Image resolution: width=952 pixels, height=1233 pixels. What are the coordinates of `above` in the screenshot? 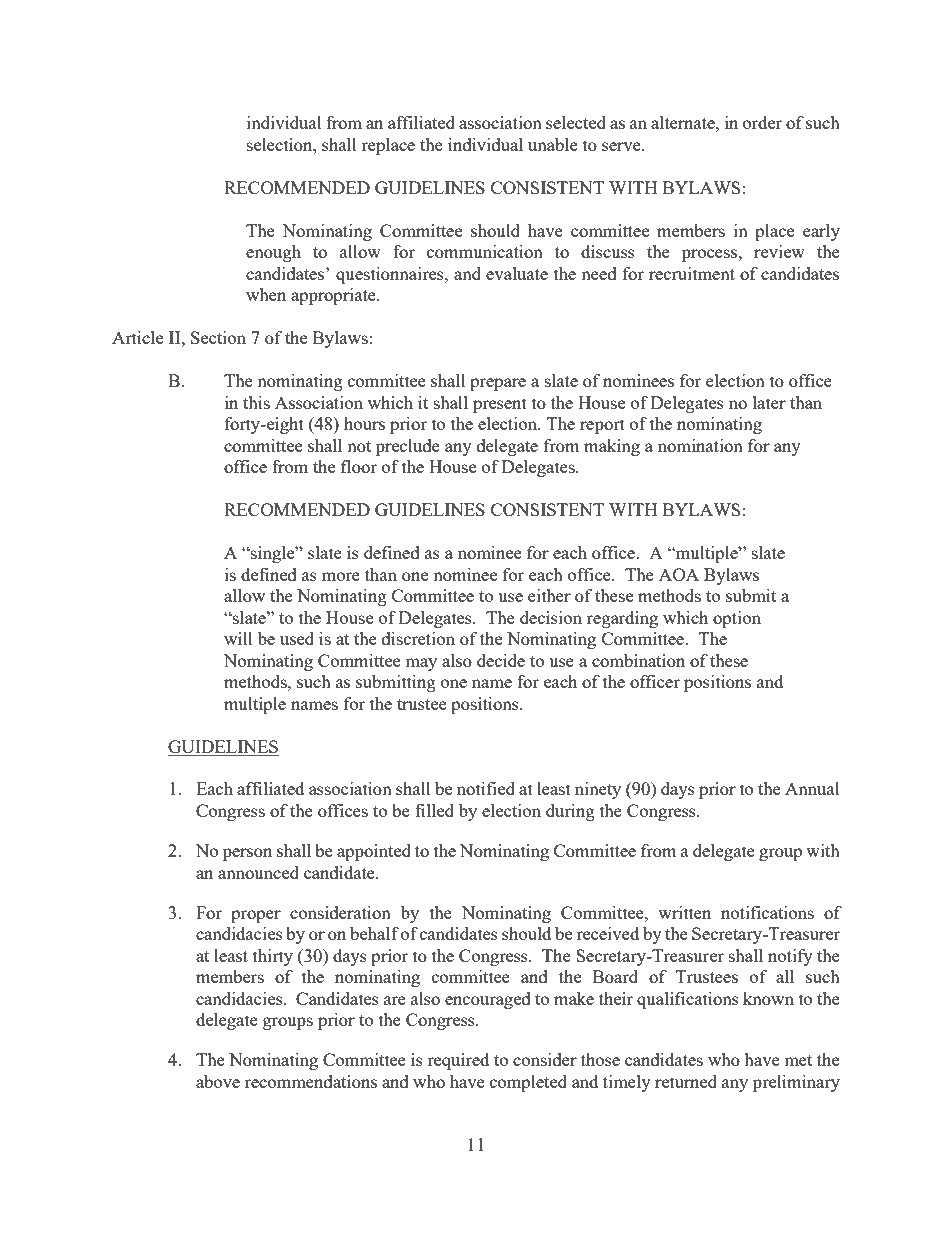 It's located at (218, 1081).
